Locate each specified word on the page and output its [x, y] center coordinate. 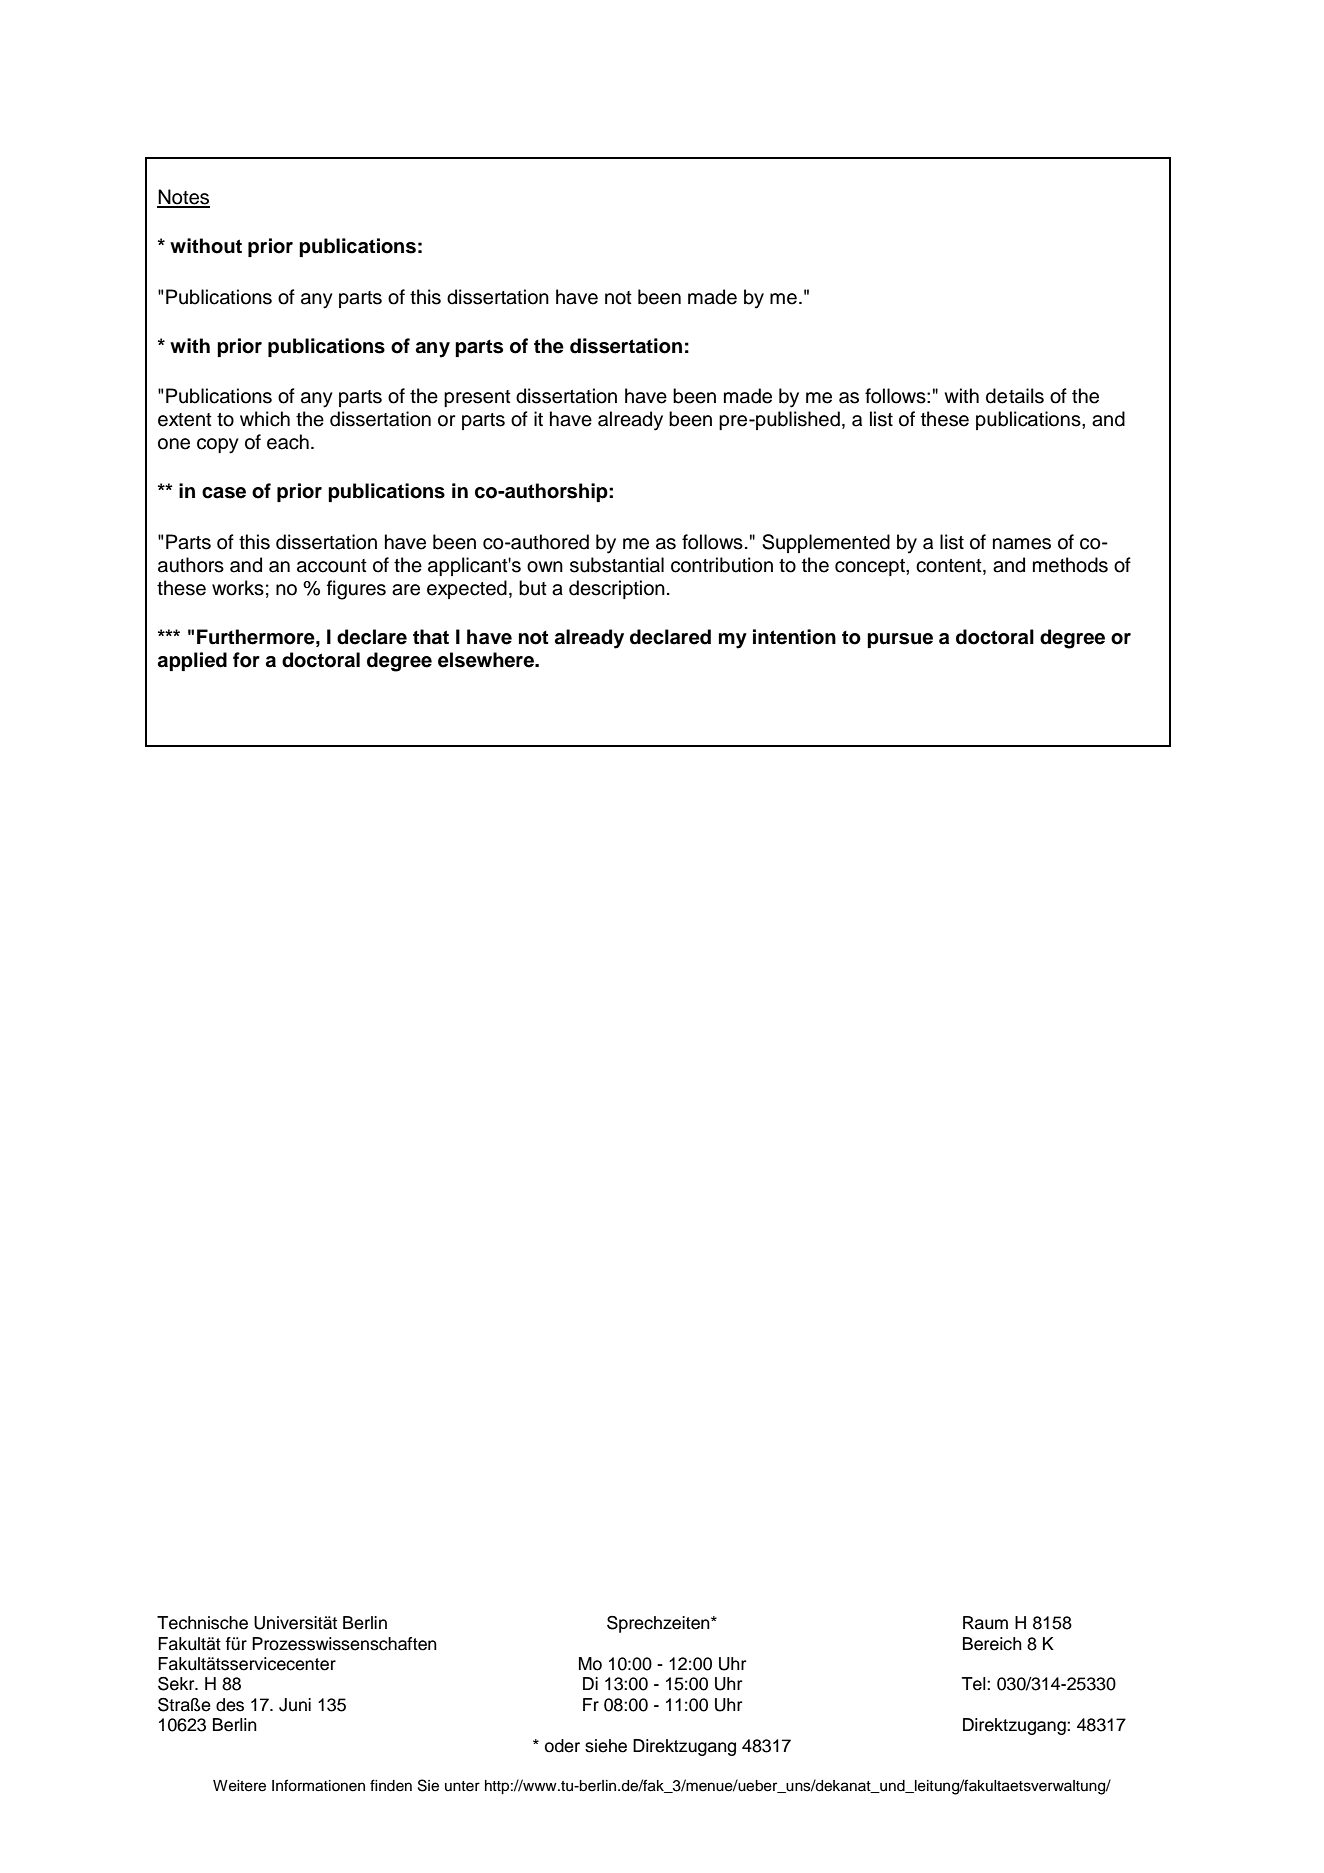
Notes [183, 198]
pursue [900, 640]
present [477, 398]
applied [192, 661]
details [1015, 396]
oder [562, 1746]
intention [794, 637]
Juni [295, 1705]
